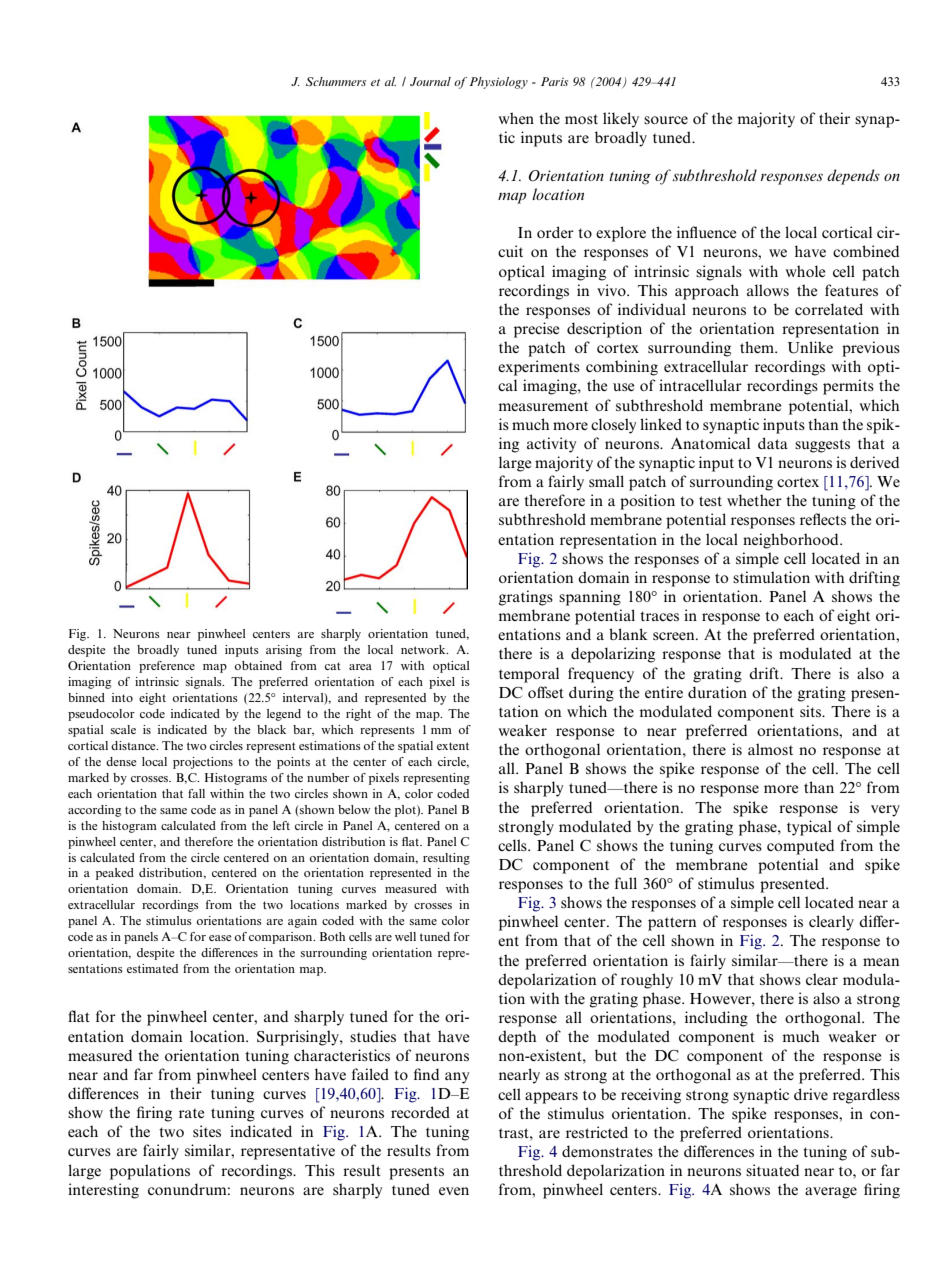  Describe the element at coordinates (207, 1131) in the page. I see `sites` at that location.
